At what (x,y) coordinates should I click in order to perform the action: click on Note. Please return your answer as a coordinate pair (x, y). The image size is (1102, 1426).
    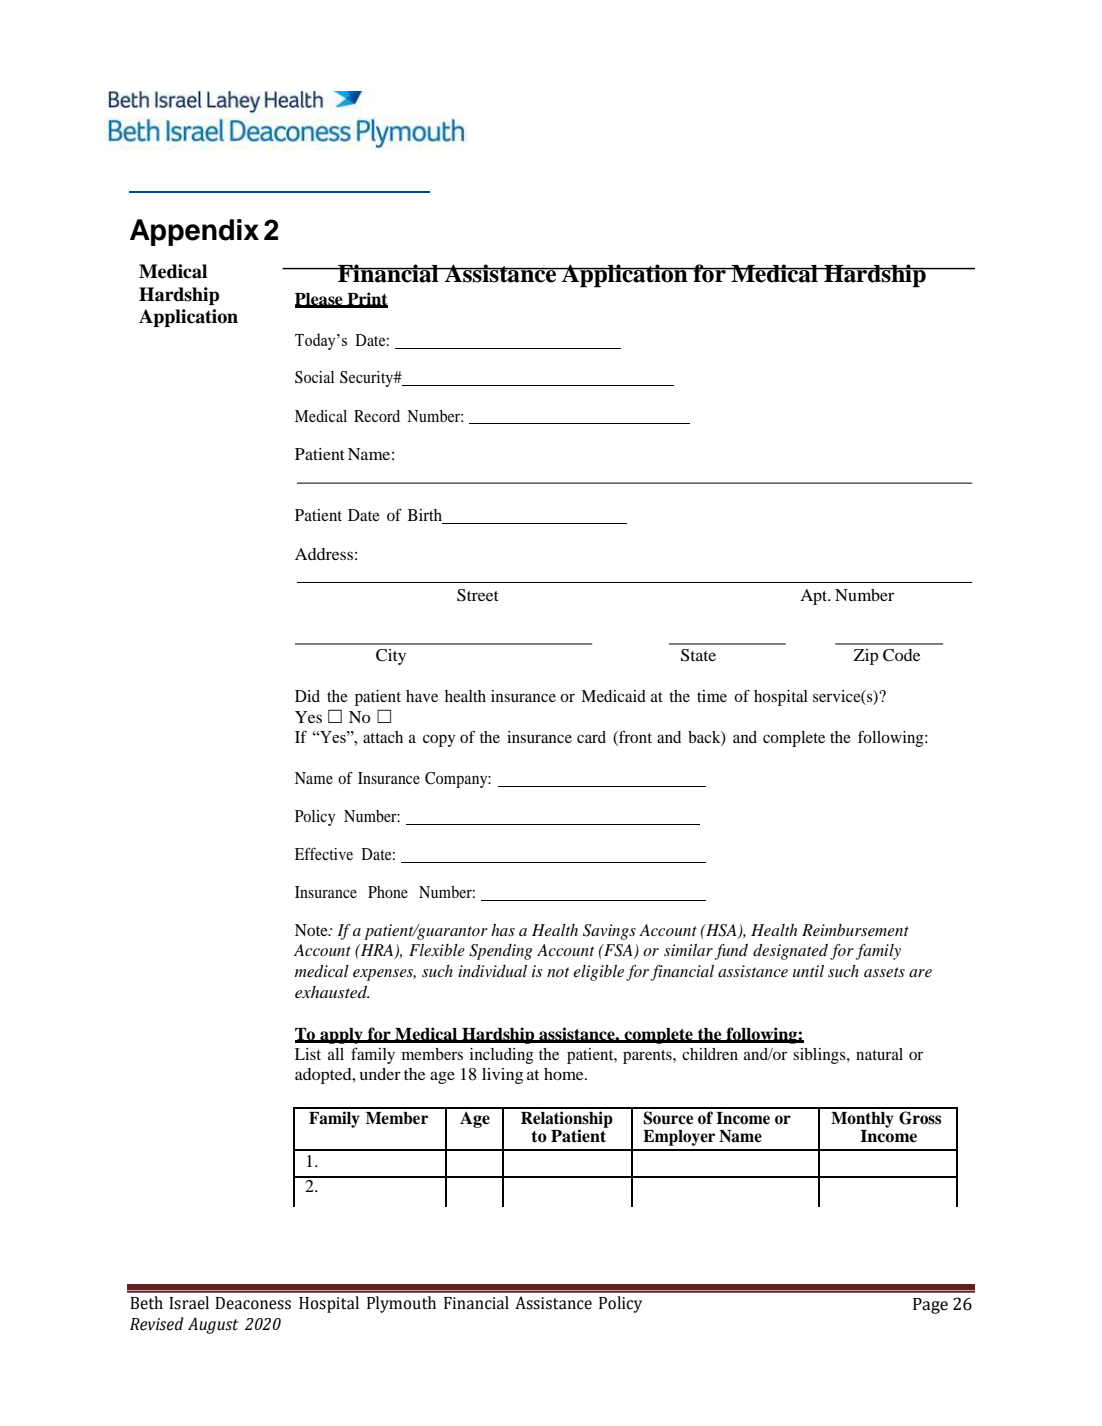
    Looking at the image, I should click on (312, 930).
